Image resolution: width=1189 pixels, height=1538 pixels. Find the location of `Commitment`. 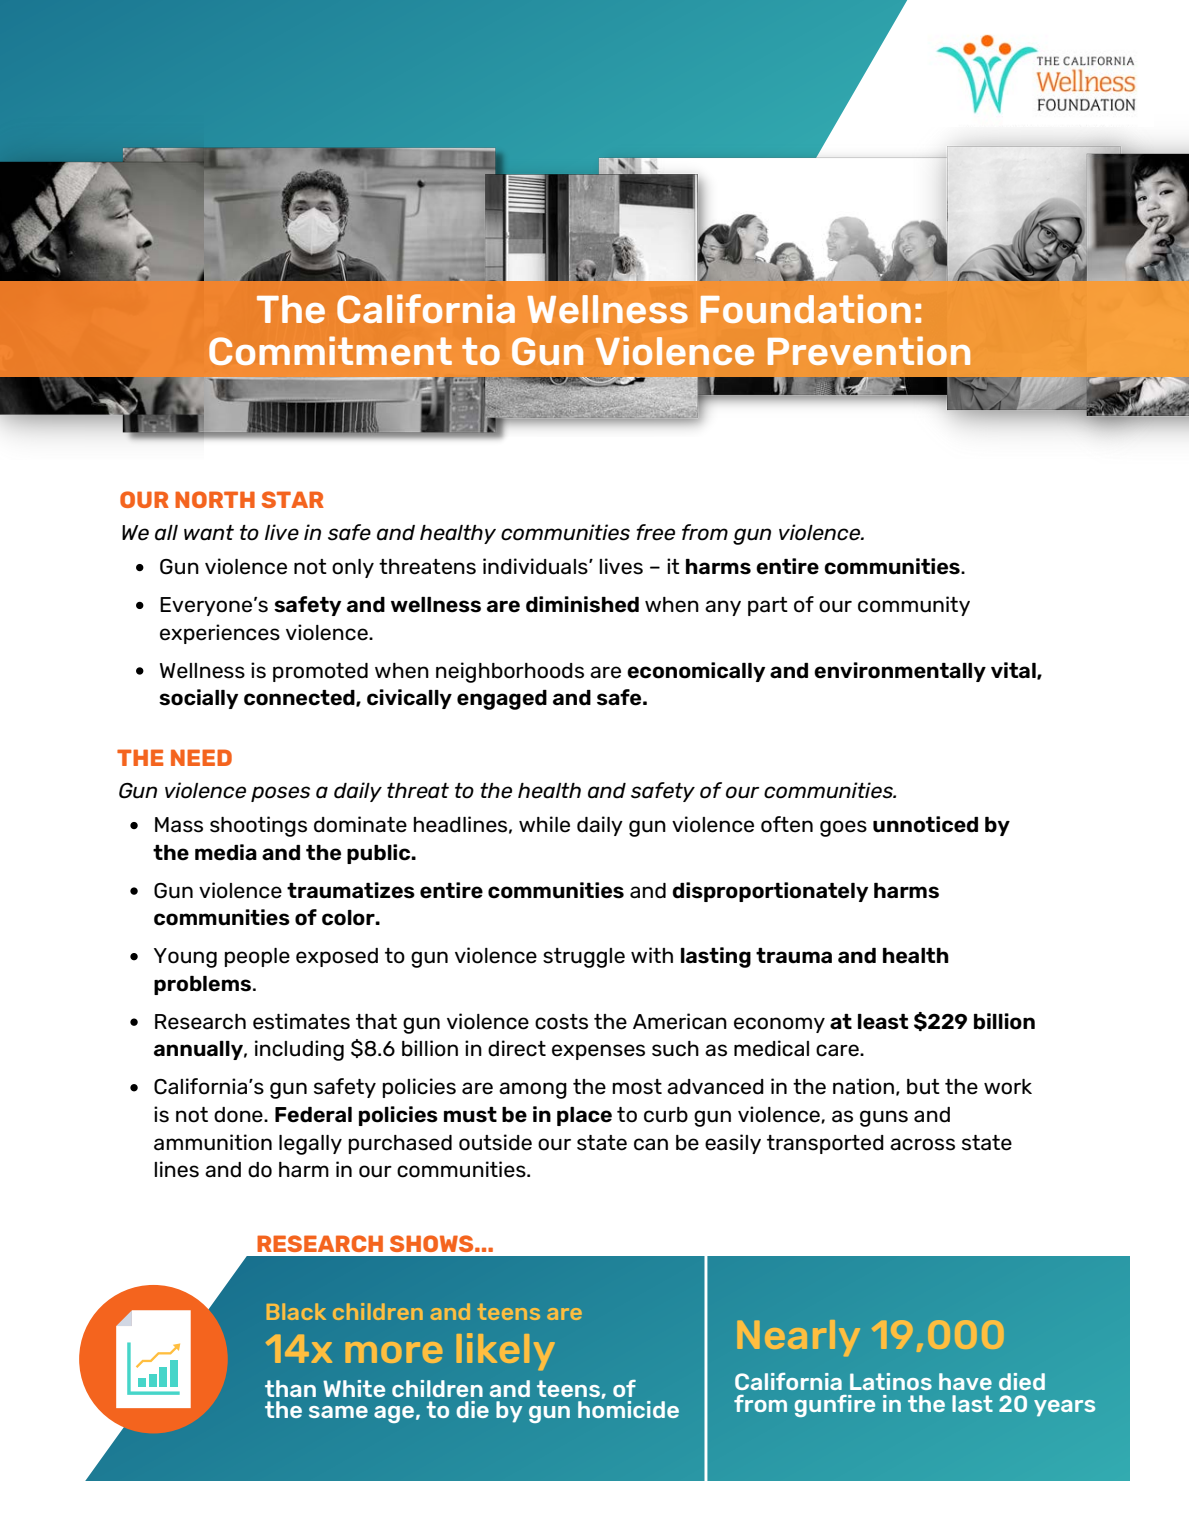

Commitment is located at coordinates (330, 350).
